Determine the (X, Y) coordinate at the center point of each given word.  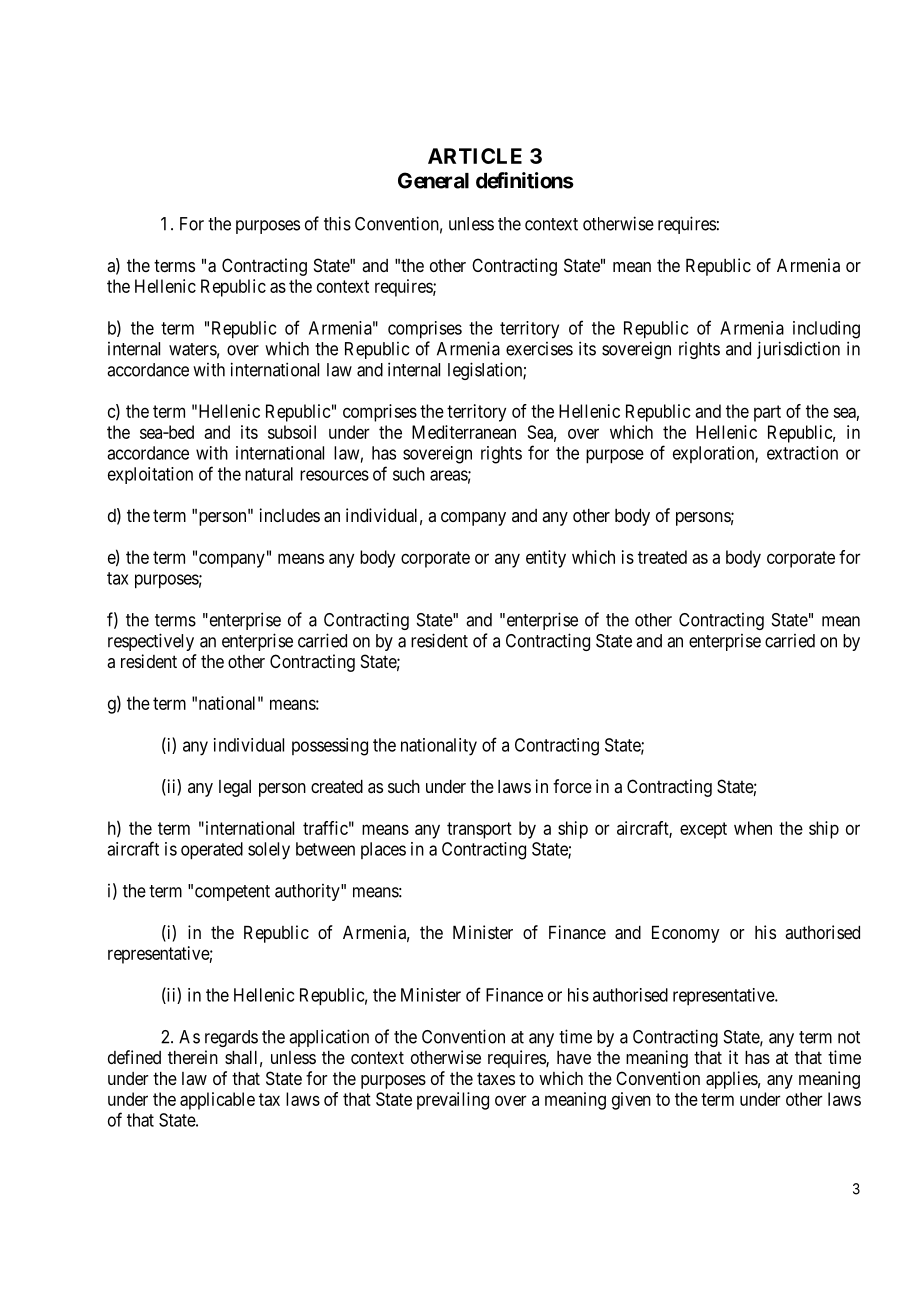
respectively (151, 642)
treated (662, 557)
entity (546, 559)
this (337, 223)
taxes (496, 1078)
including (826, 330)
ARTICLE (475, 156)
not (849, 1037)
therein (193, 1057)
